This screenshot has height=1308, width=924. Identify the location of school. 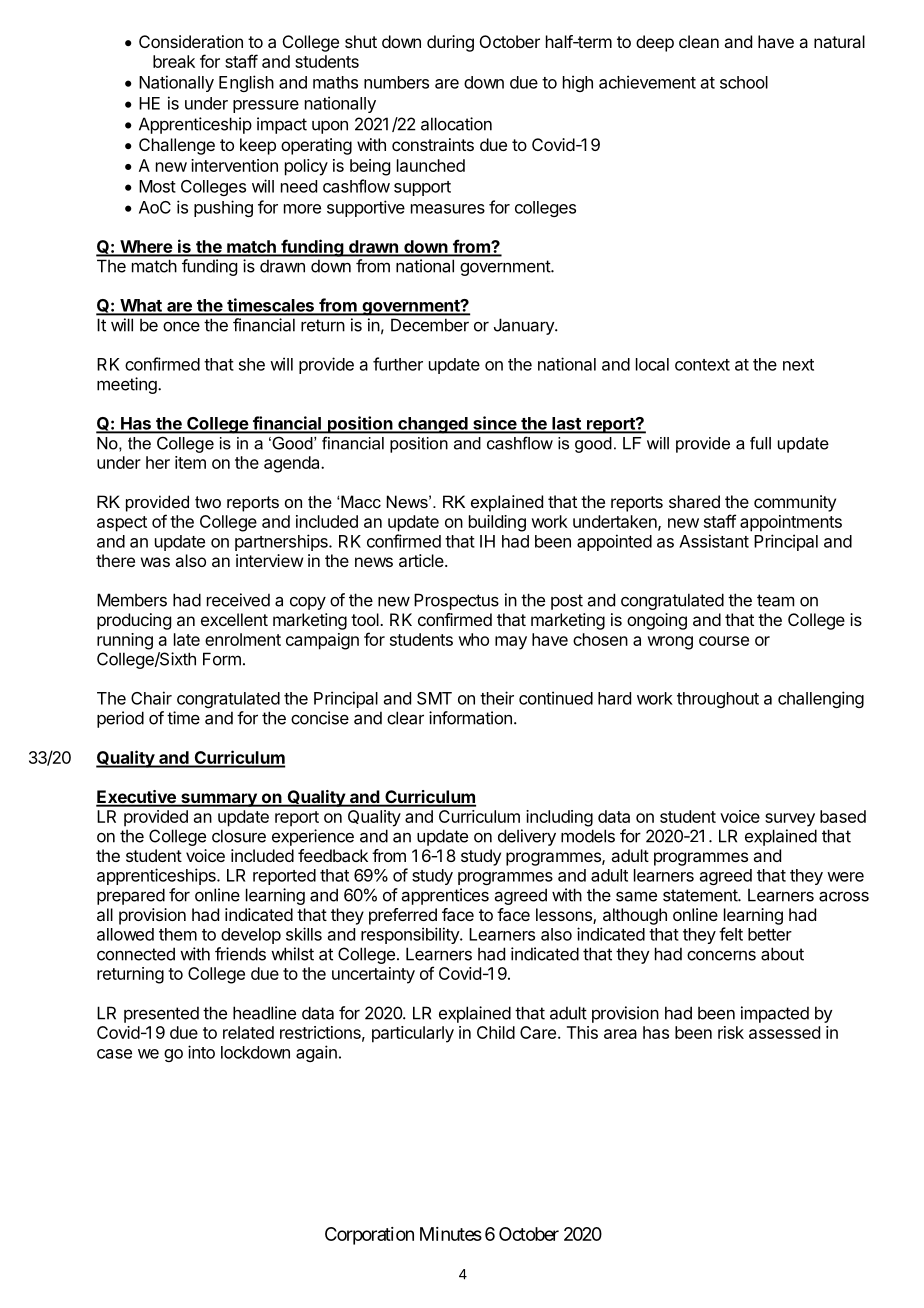
(744, 82).
